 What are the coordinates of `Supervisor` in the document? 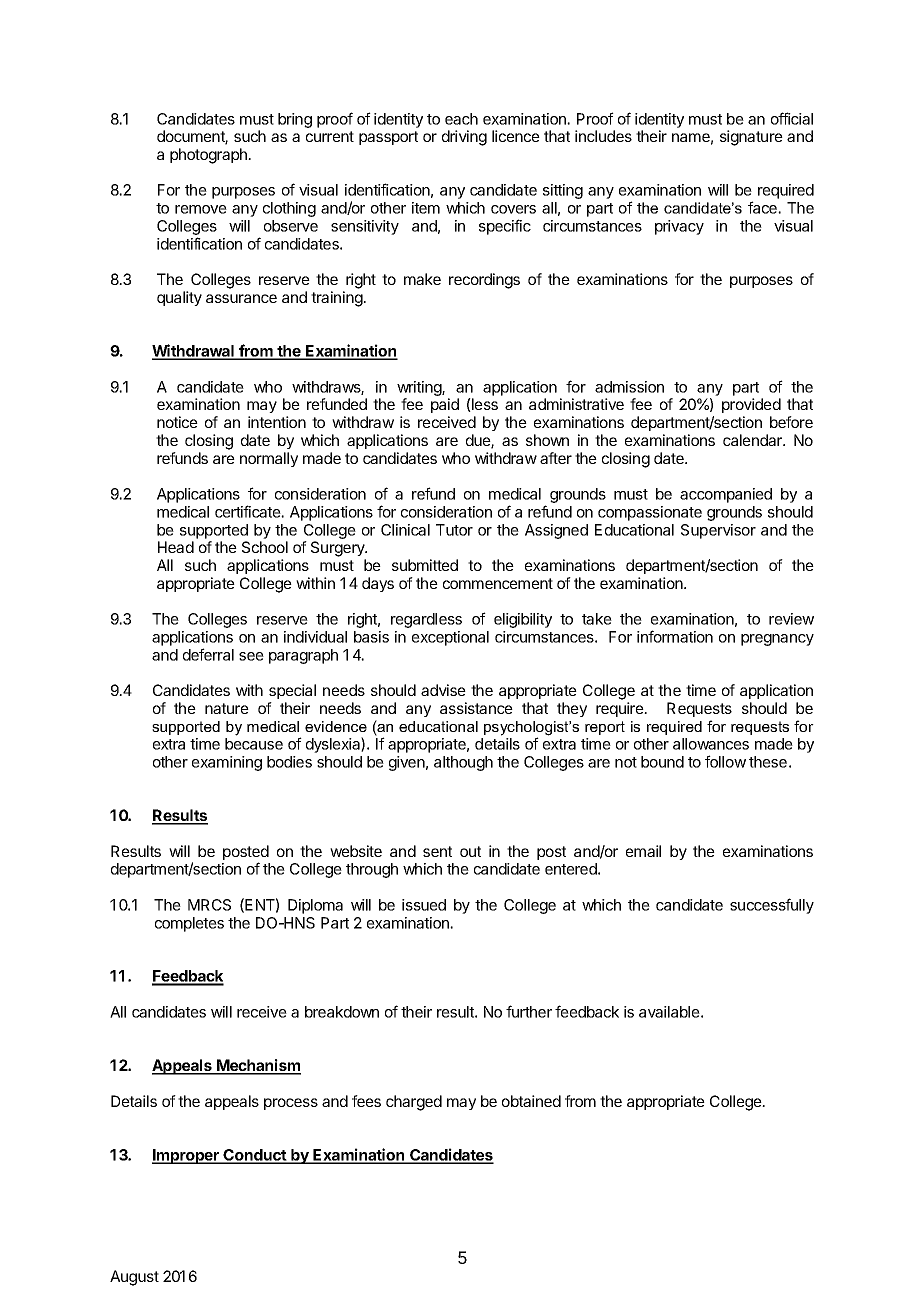 It's located at (718, 531).
